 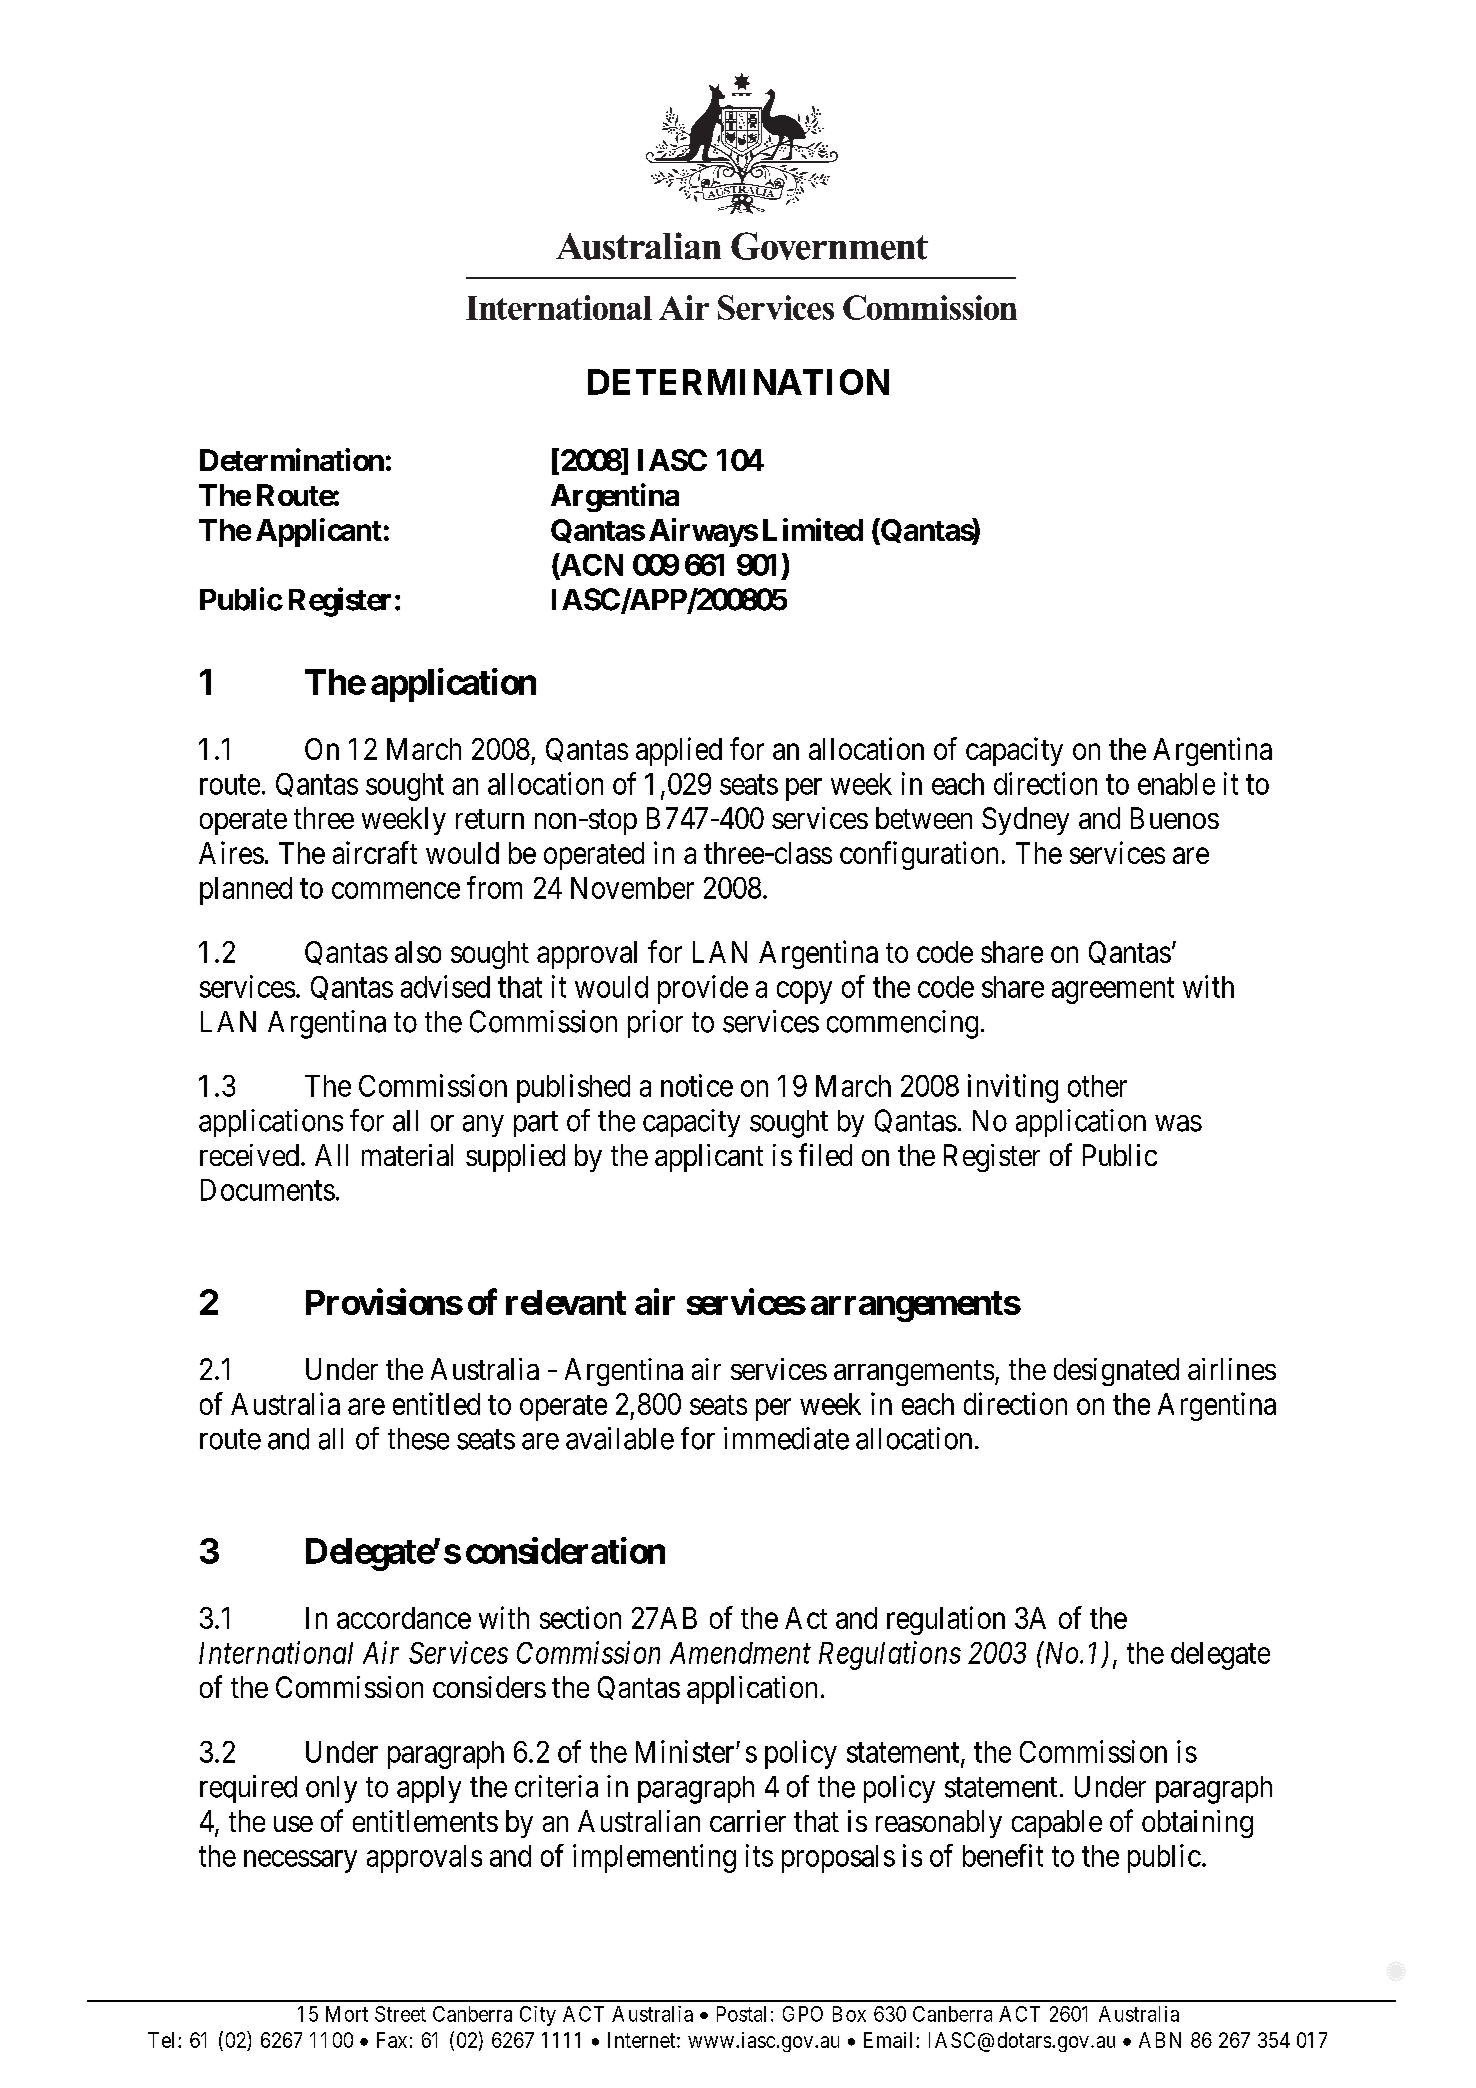 What do you see at coordinates (1176, 784) in the image?
I see `enable` at bounding box center [1176, 784].
